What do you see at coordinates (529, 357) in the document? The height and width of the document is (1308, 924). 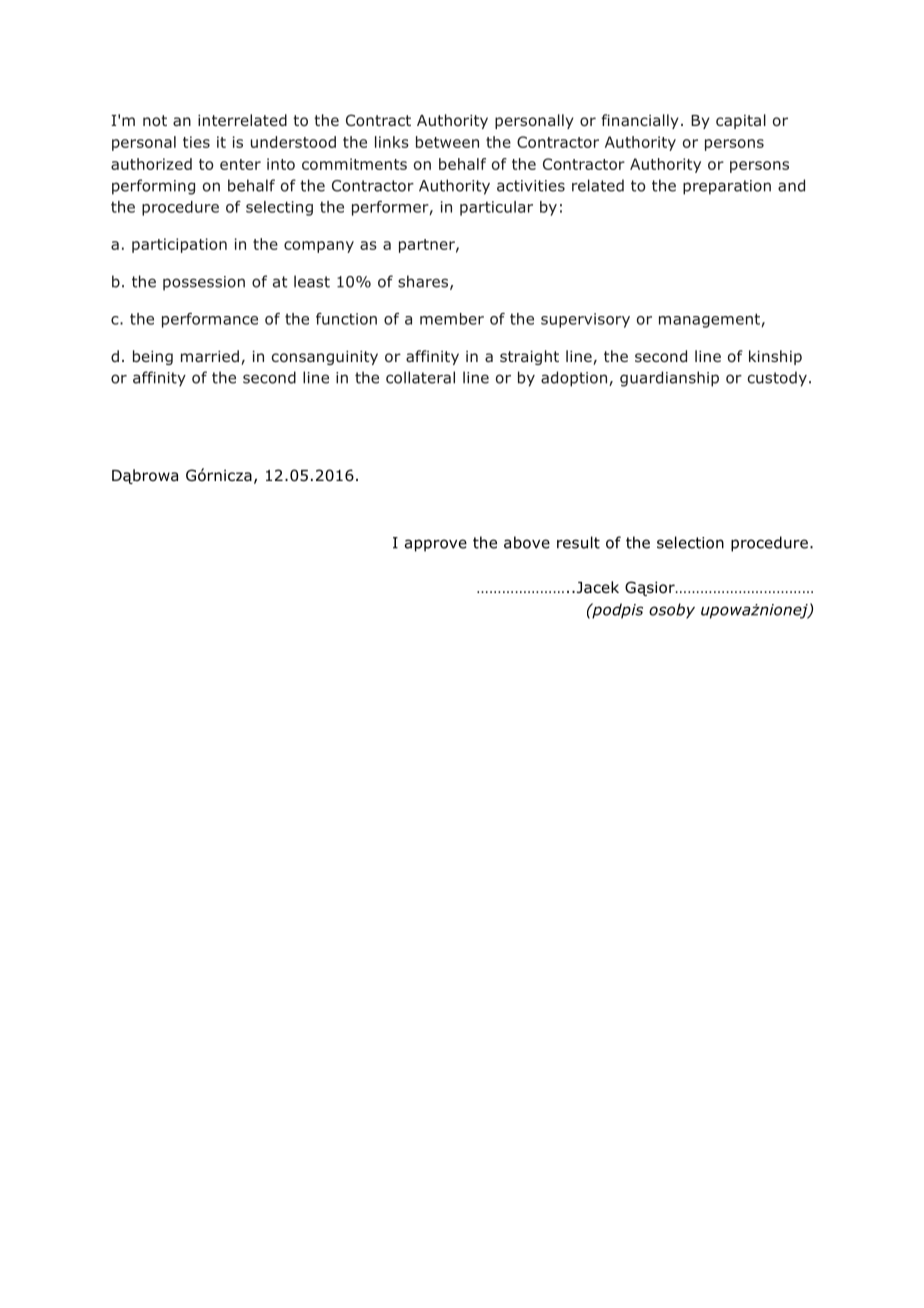 I see `straight` at bounding box center [529, 357].
